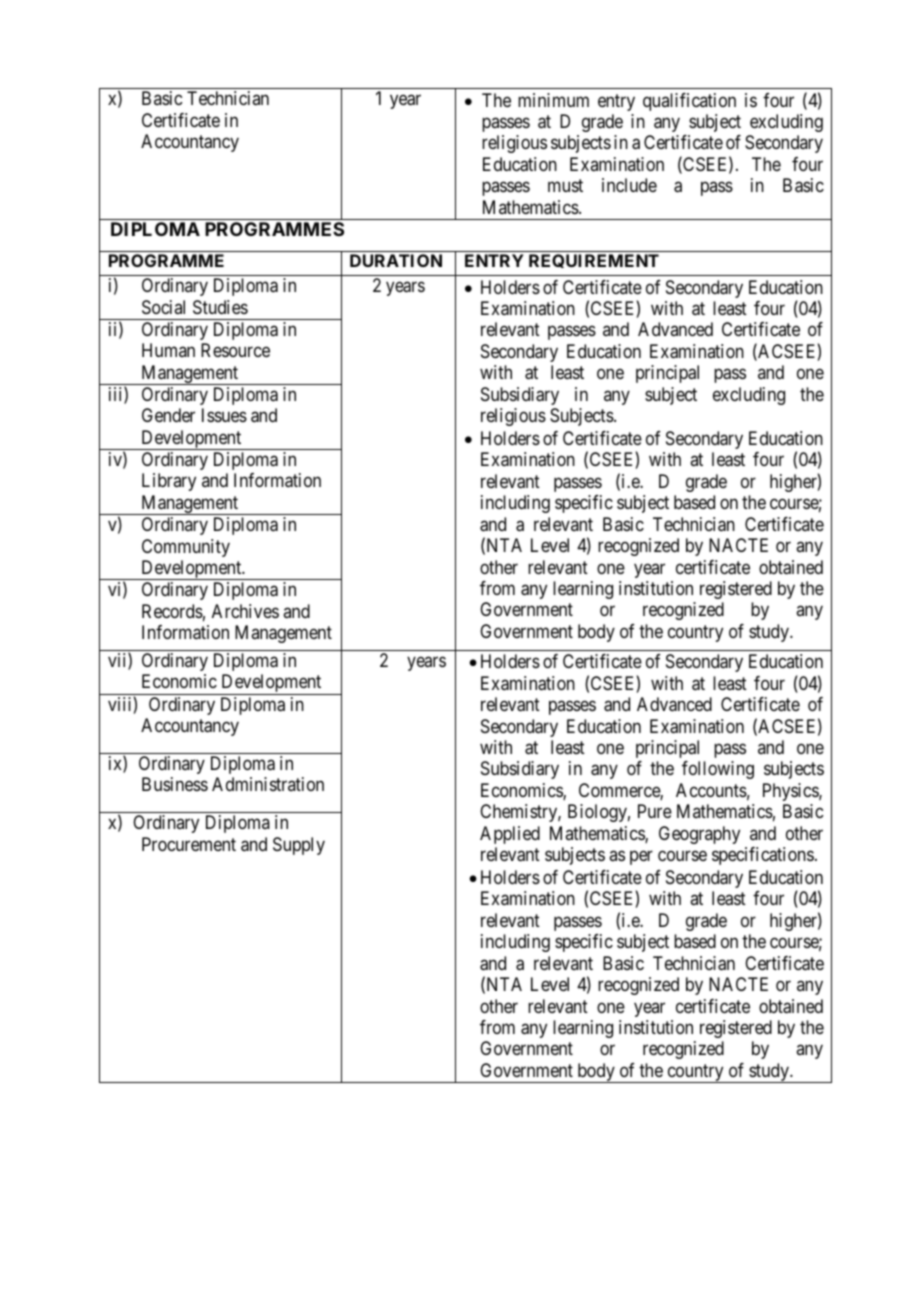  I want to click on minimum, so click(553, 100).
